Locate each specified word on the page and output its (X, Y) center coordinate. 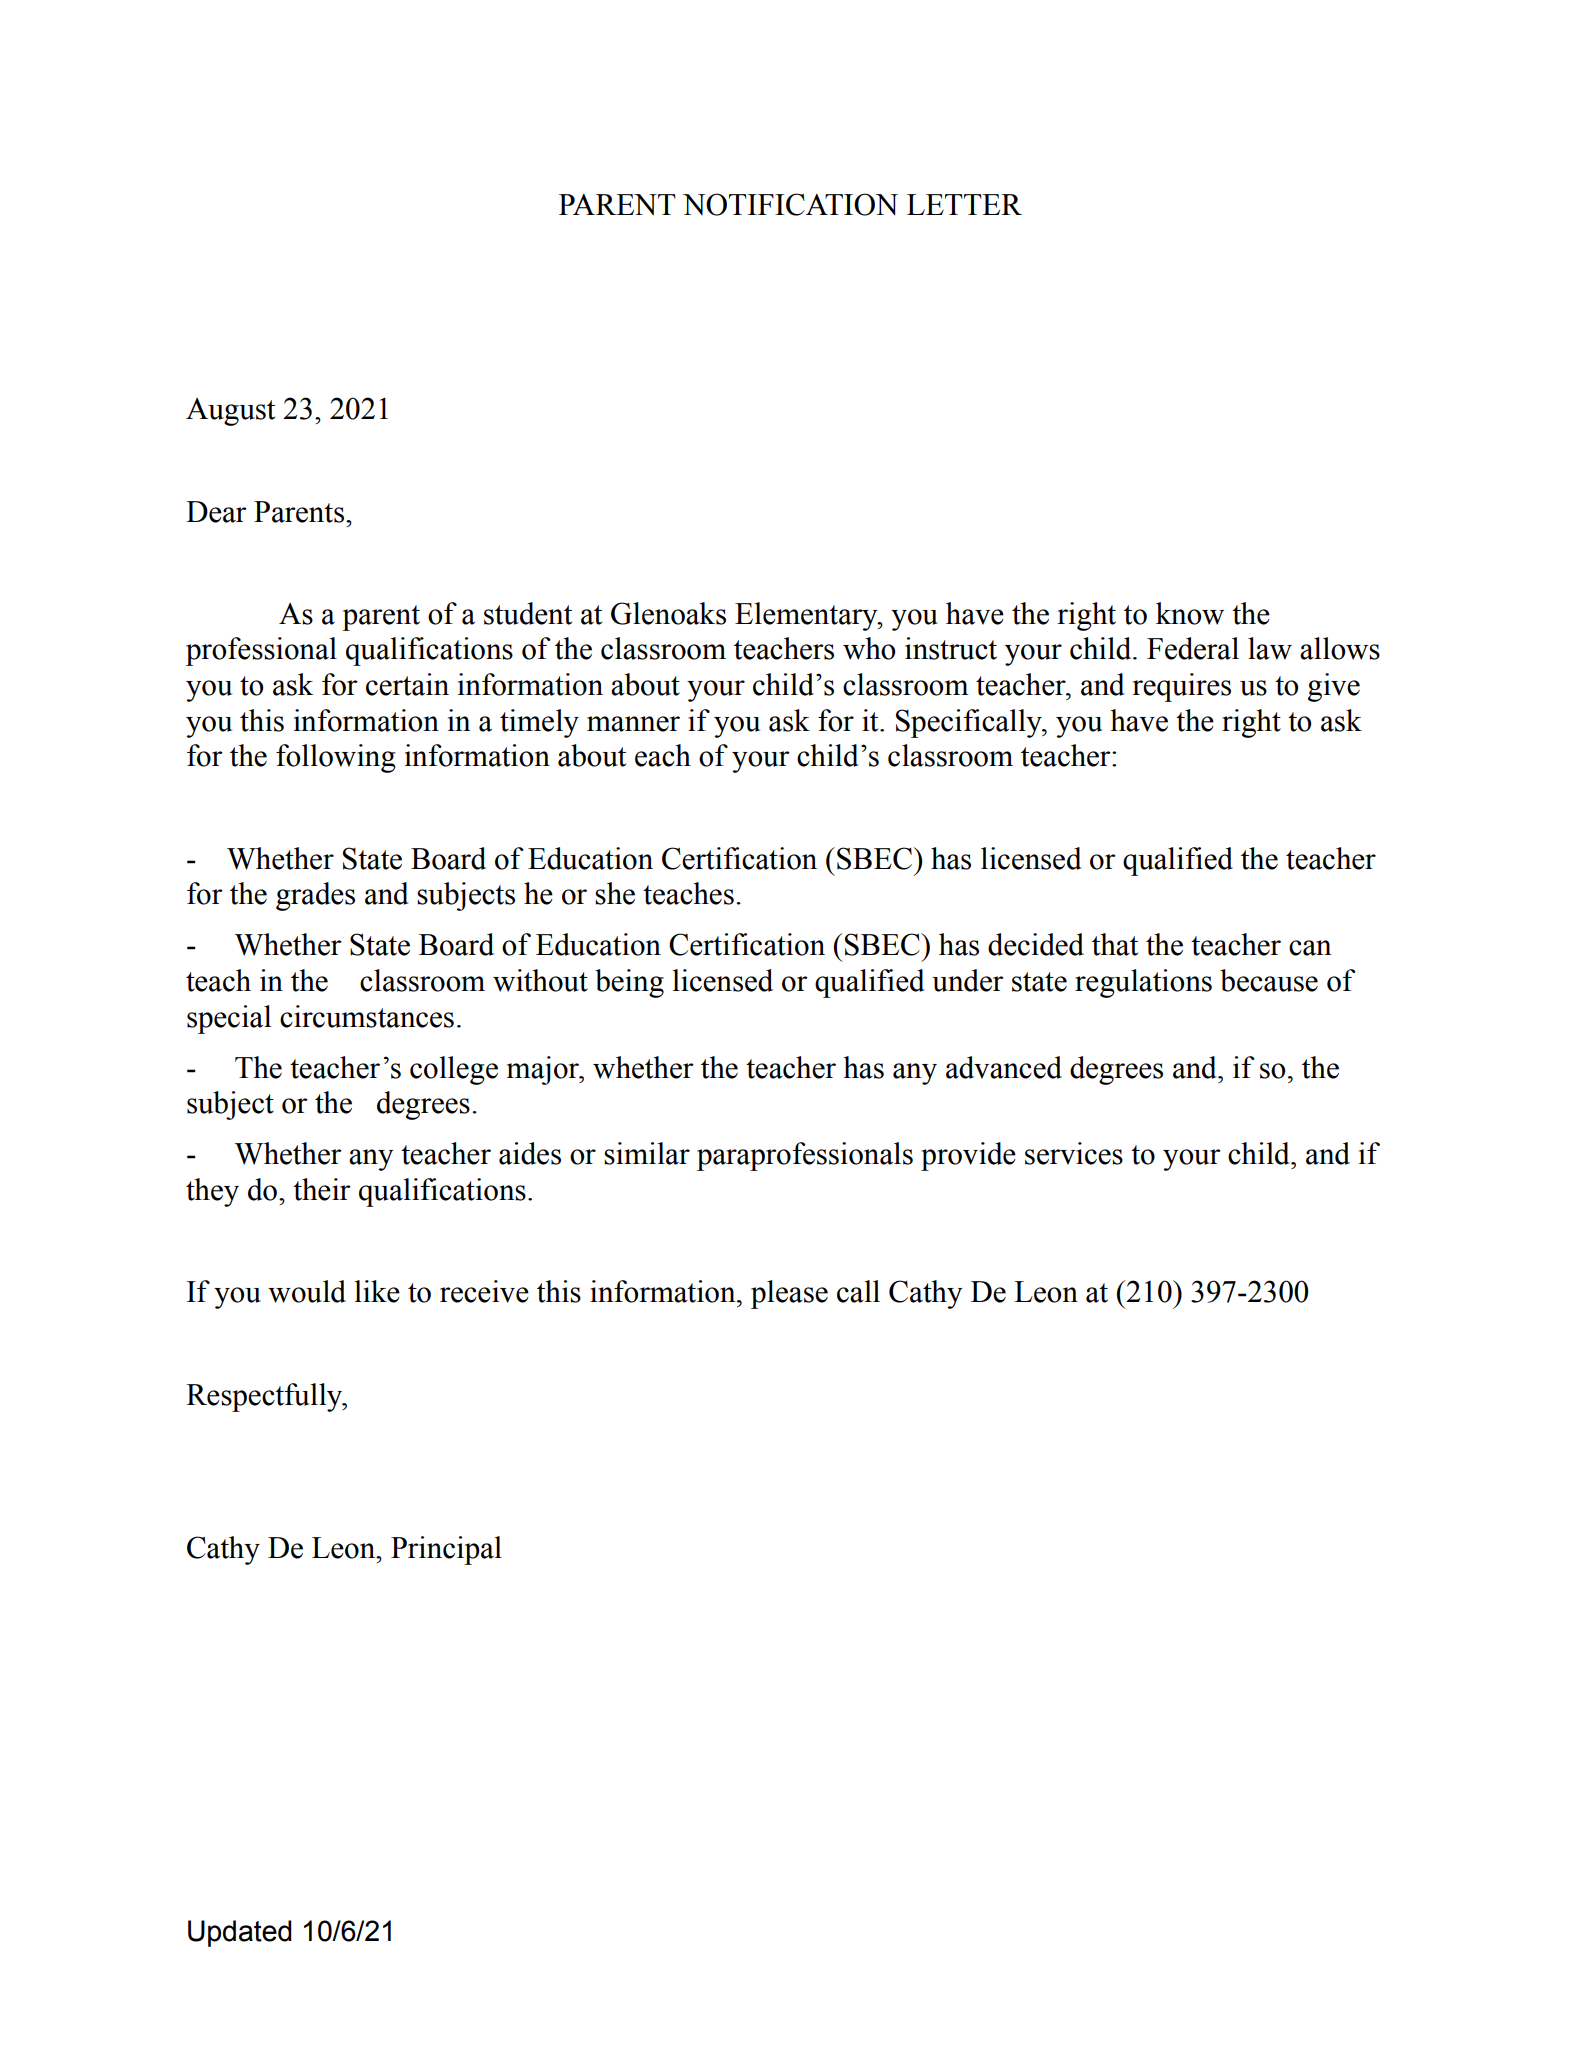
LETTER (964, 204)
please (789, 1294)
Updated (240, 1933)
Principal (446, 1550)
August (230, 412)
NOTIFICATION (790, 204)
